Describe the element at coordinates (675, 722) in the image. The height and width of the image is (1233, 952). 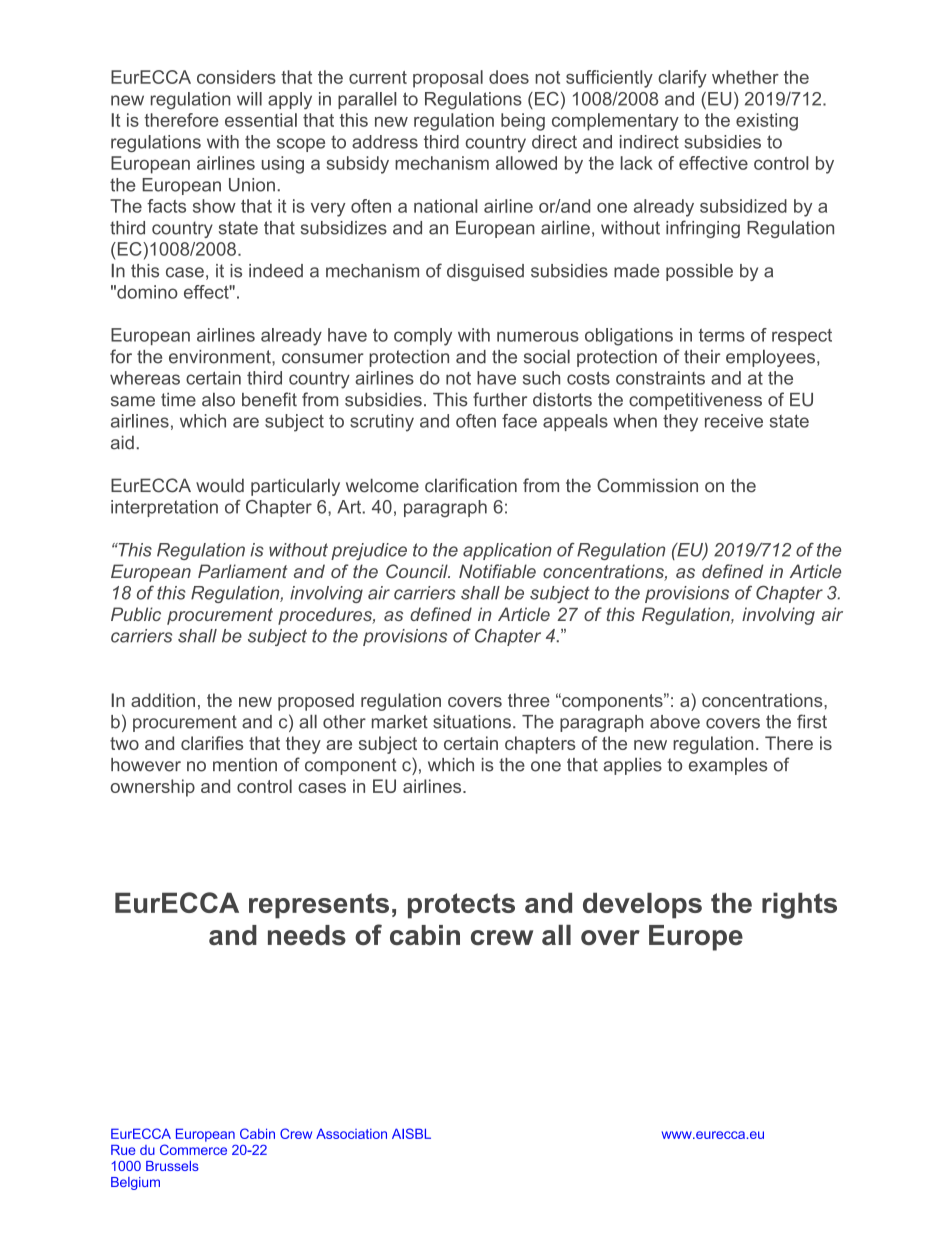
I see `above` at that location.
